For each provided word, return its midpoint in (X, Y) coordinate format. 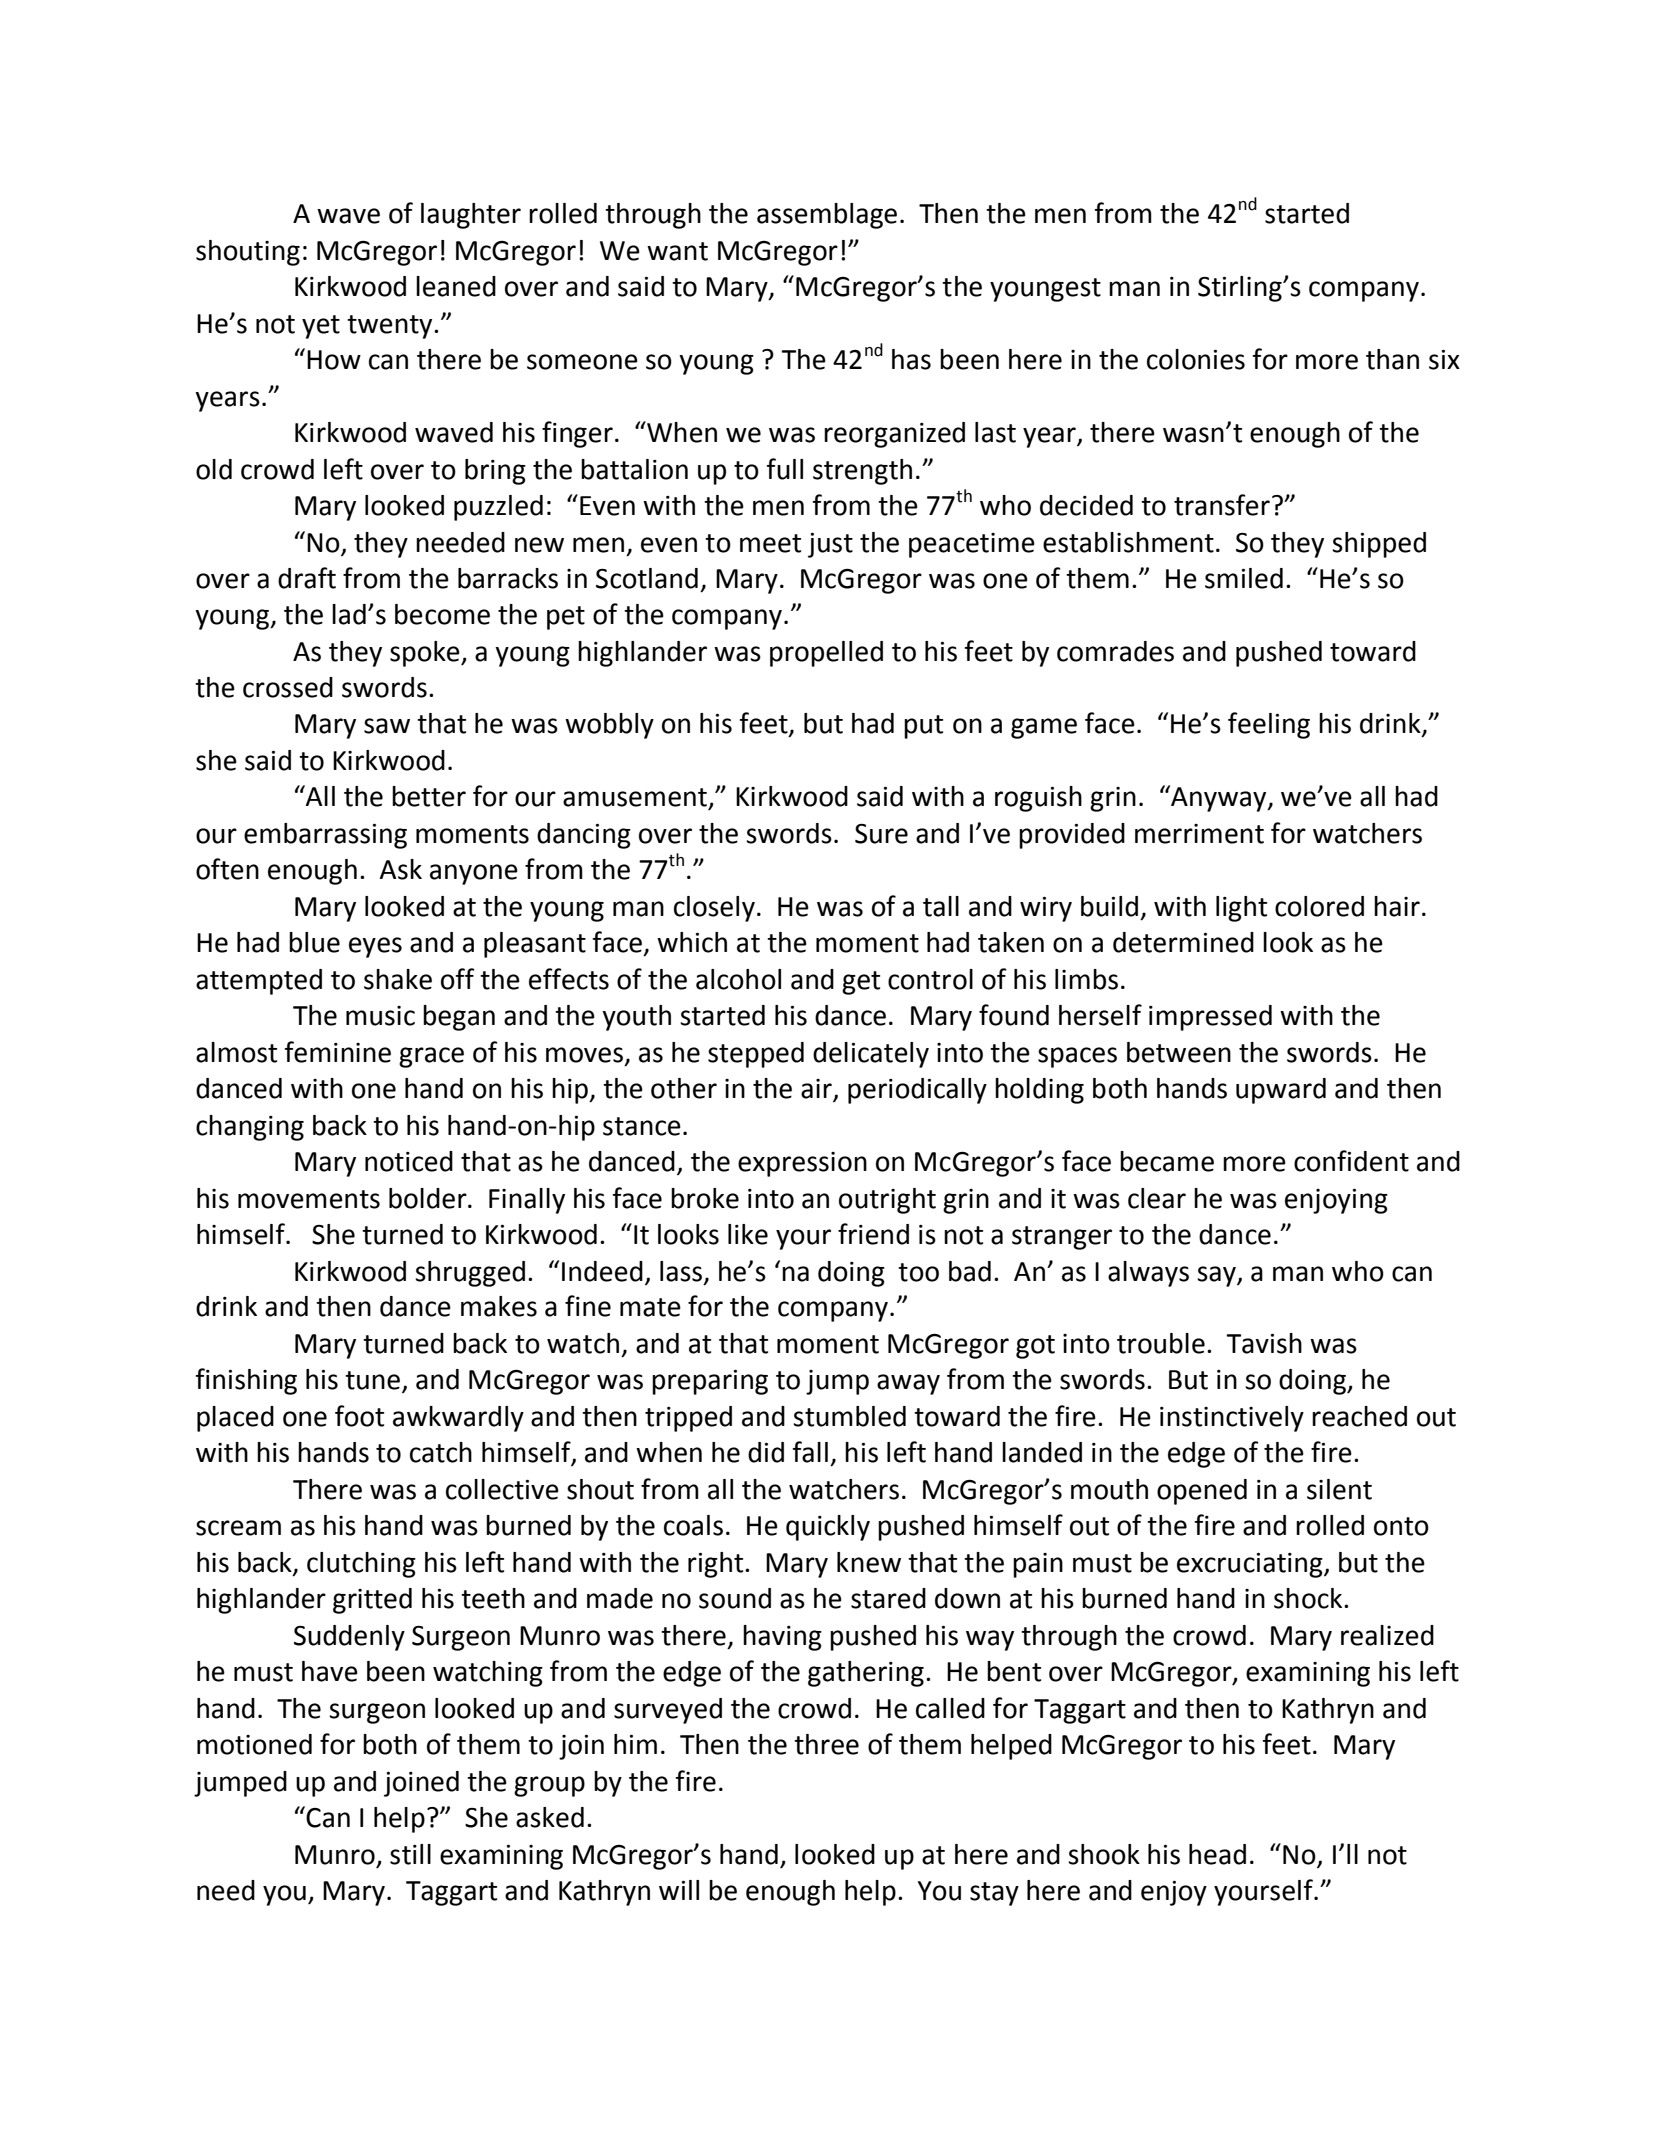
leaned (456, 286)
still (410, 1854)
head (1217, 1854)
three (826, 1744)
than (1392, 359)
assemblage (827, 216)
